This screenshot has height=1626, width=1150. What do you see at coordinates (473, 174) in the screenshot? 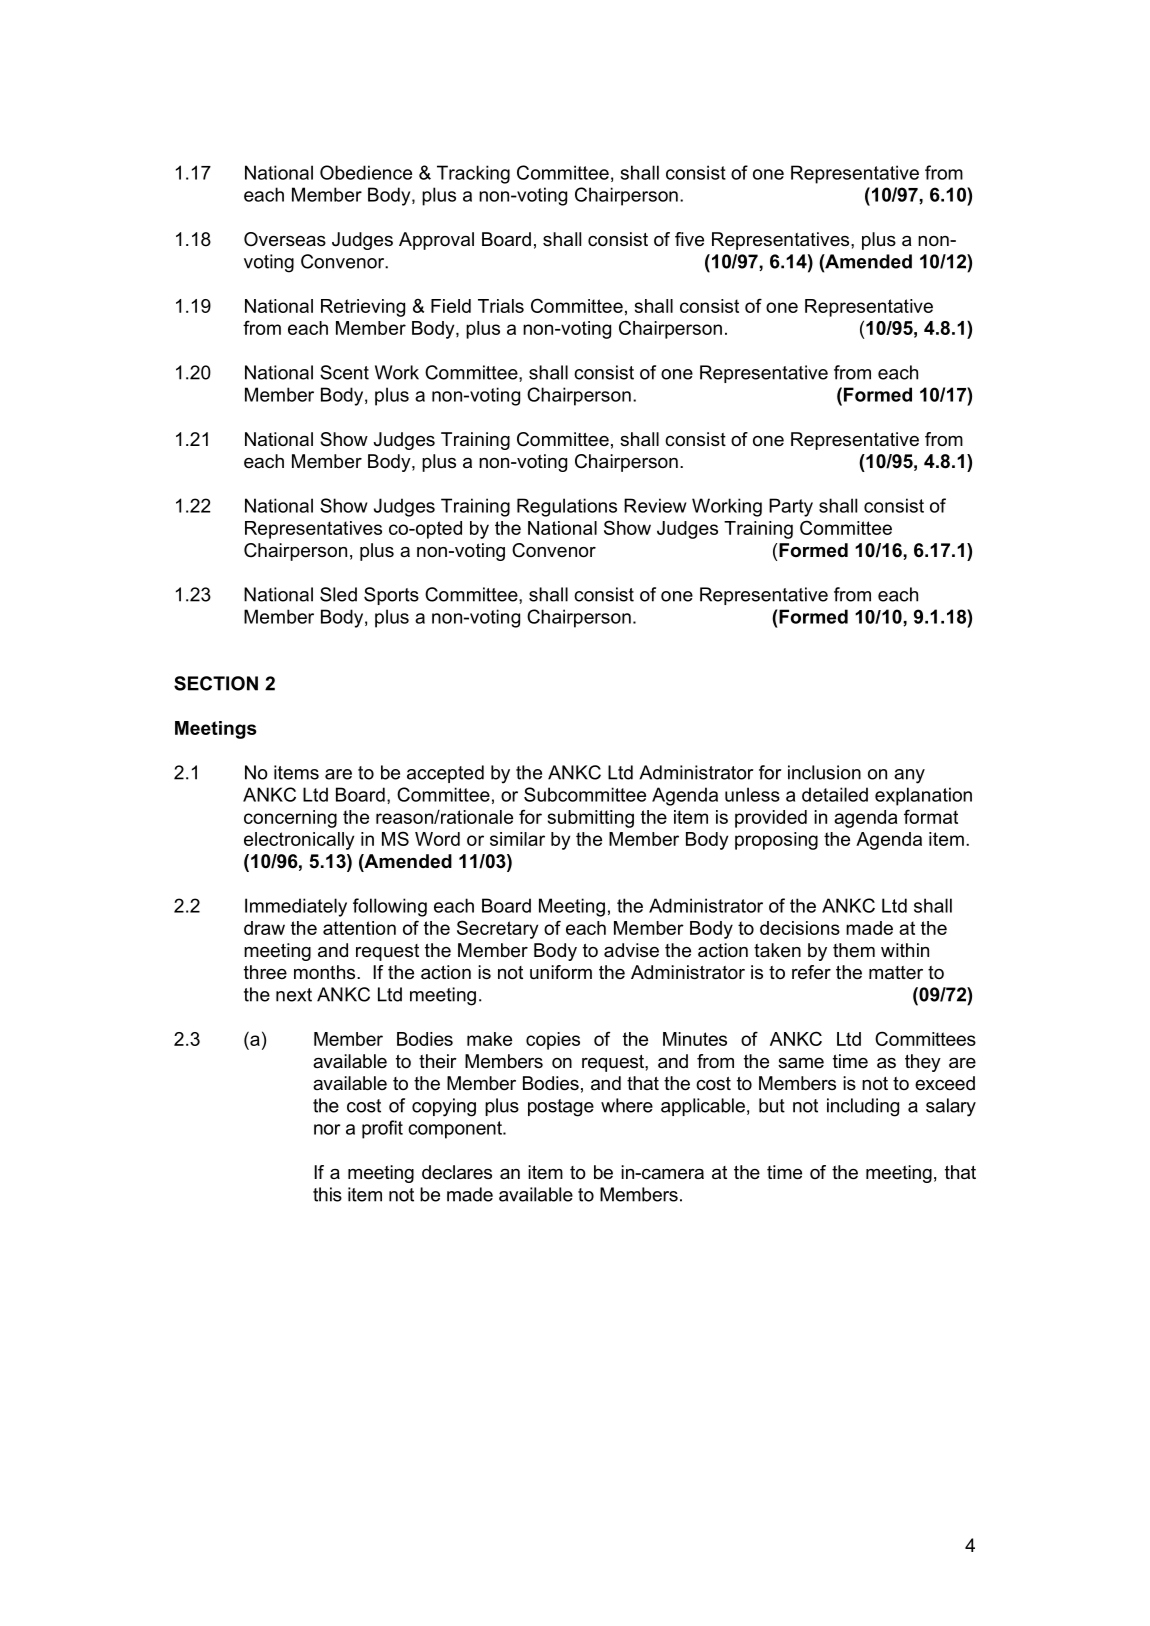
I see `Tracking` at bounding box center [473, 174].
